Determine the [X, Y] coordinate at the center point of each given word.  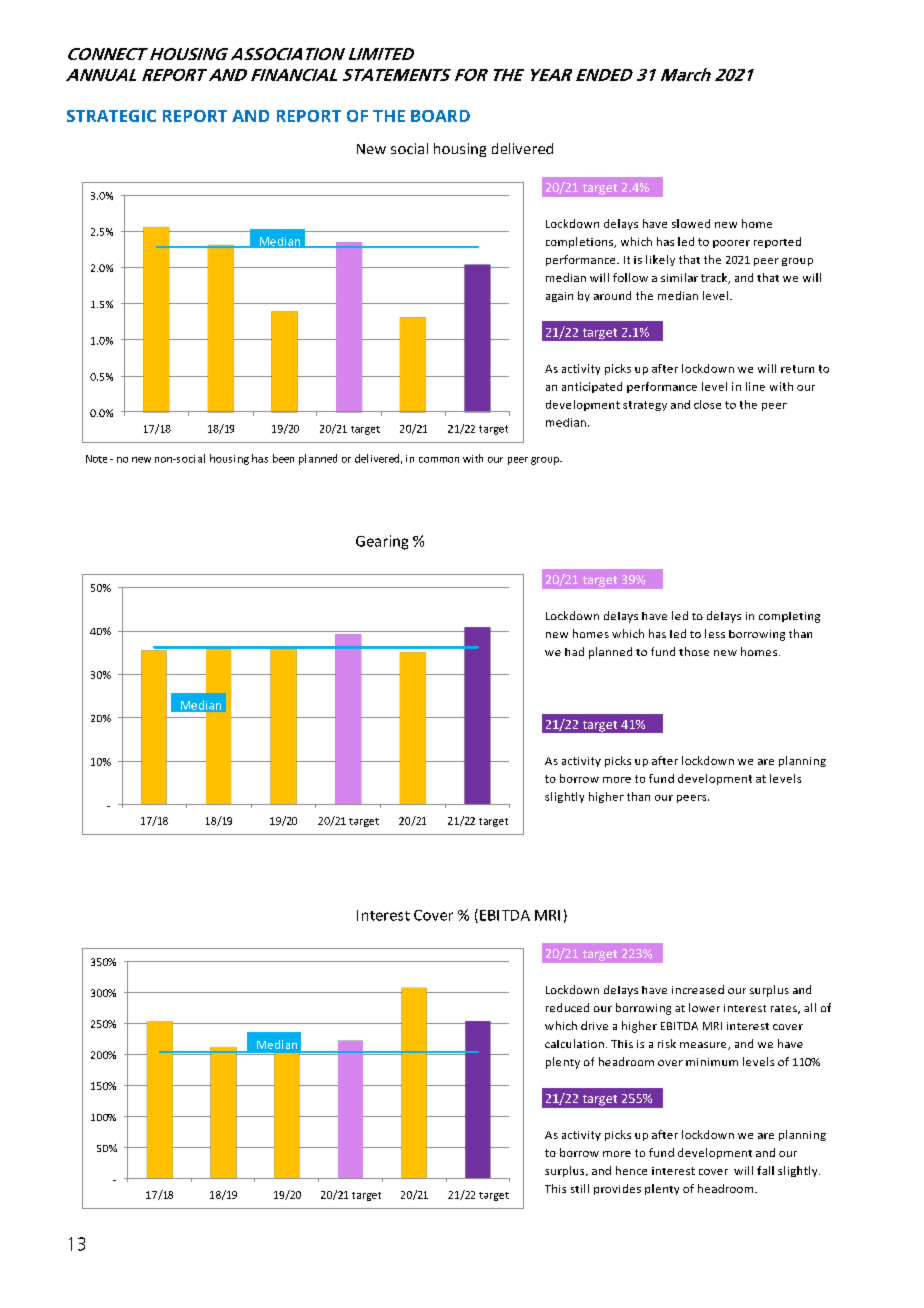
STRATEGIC [111, 116]
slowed [691, 223]
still [580, 1188]
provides [617, 1189]
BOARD [440, 116]
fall [765, 1170]
